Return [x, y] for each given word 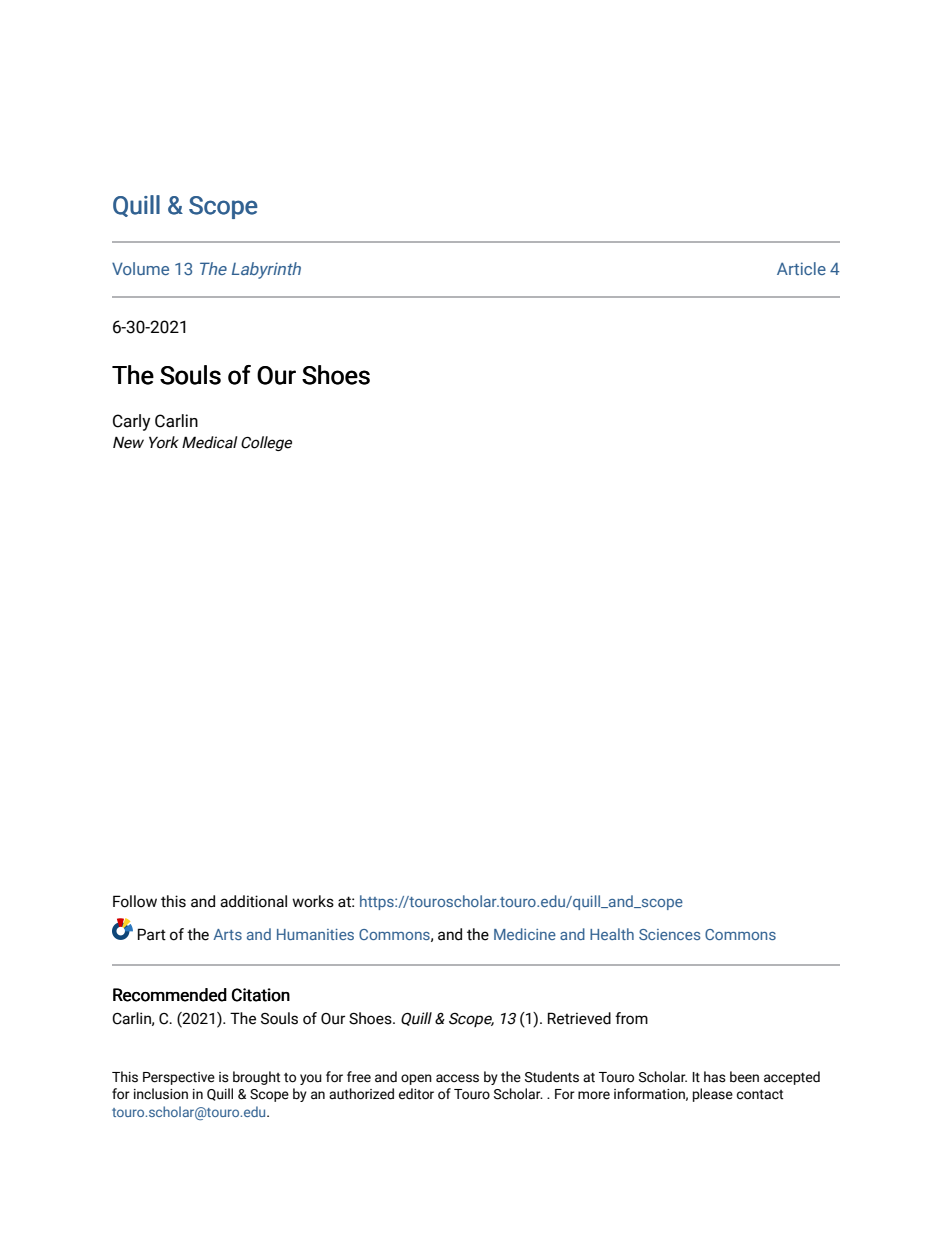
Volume [140, 268]
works [313, 901]
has [715, 1077]
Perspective [179, 1078]
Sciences [669, 934]
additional [253, 901]
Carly [131, 422]
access [457, 1078]
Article [801, 268]
